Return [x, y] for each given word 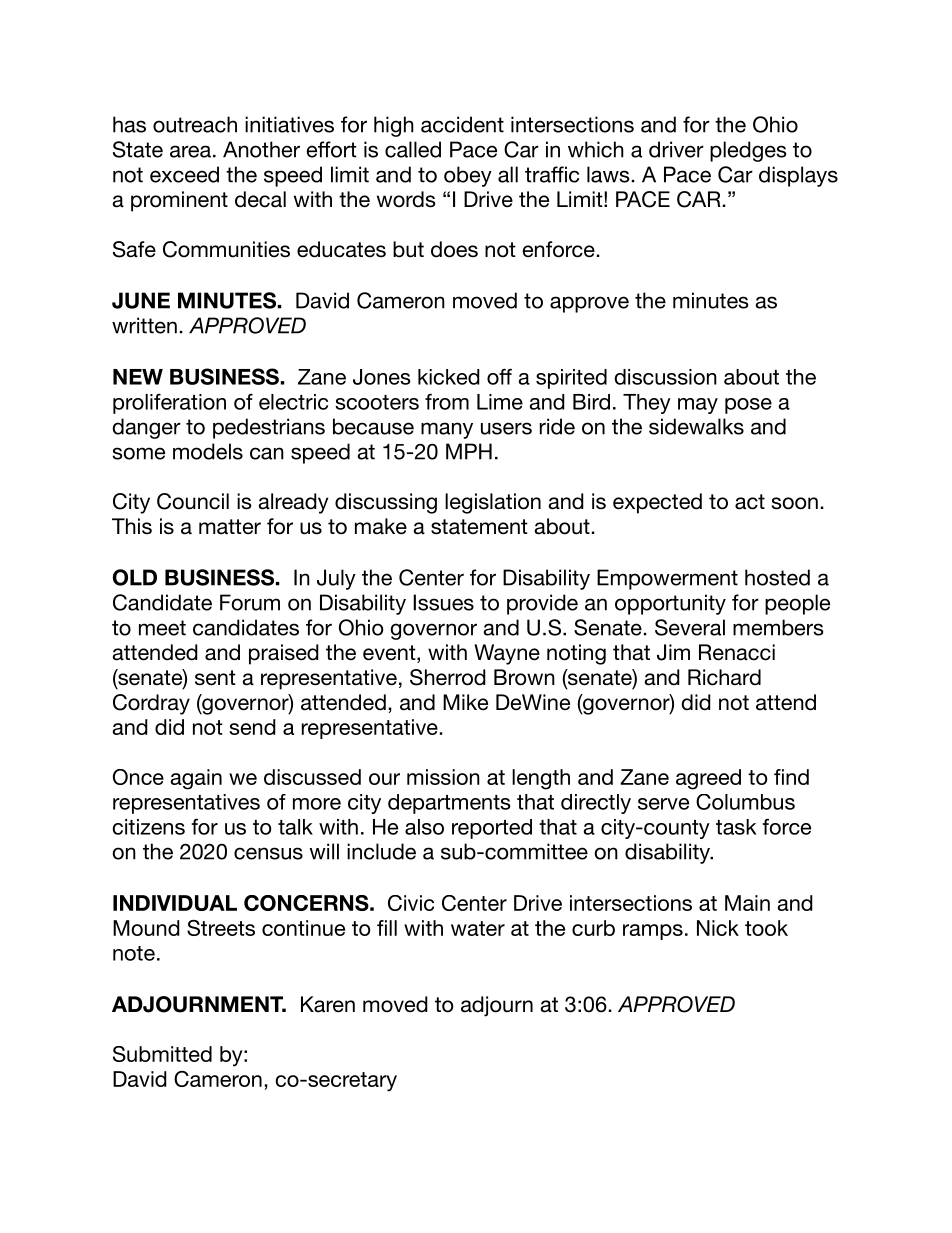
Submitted [162, 1054]
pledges [748, 151]
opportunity [670, 604]
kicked [449, 377]
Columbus [745, 802]
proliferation [169, 403]
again [196, 779]
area [190, 151]
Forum [250, 602]
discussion [665, 377]
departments [449, 804]
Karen [328, 1004]
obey [468, 176]
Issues [443, 602]
